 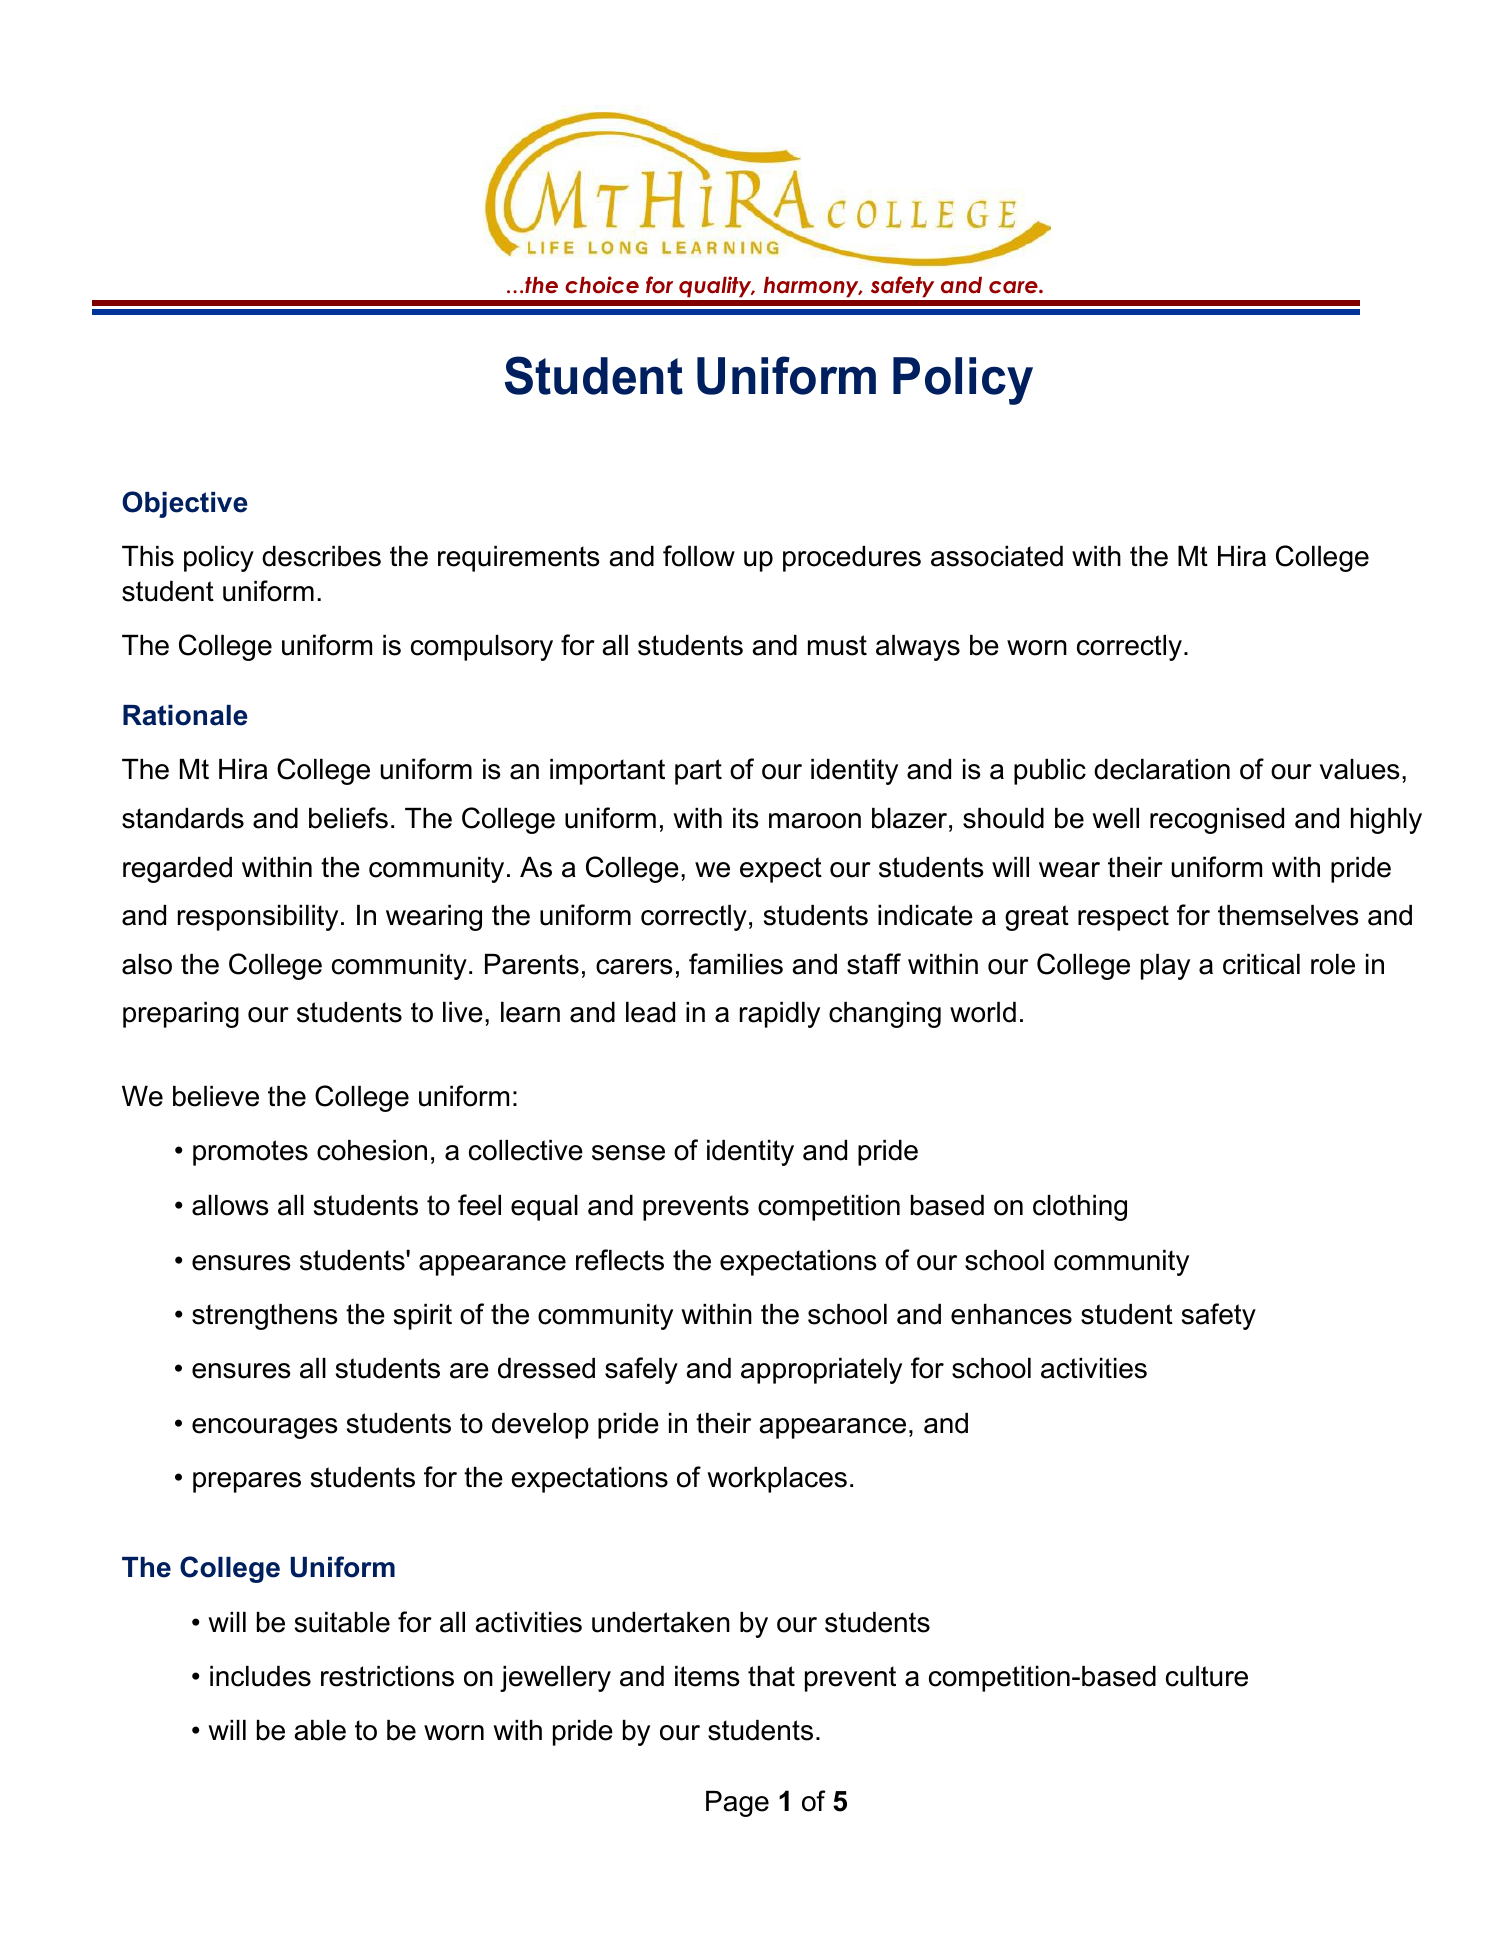 What do you see at coordinates (780, 1015) in the image?
I see `rapidly` at bounding box center [780, 1015].
